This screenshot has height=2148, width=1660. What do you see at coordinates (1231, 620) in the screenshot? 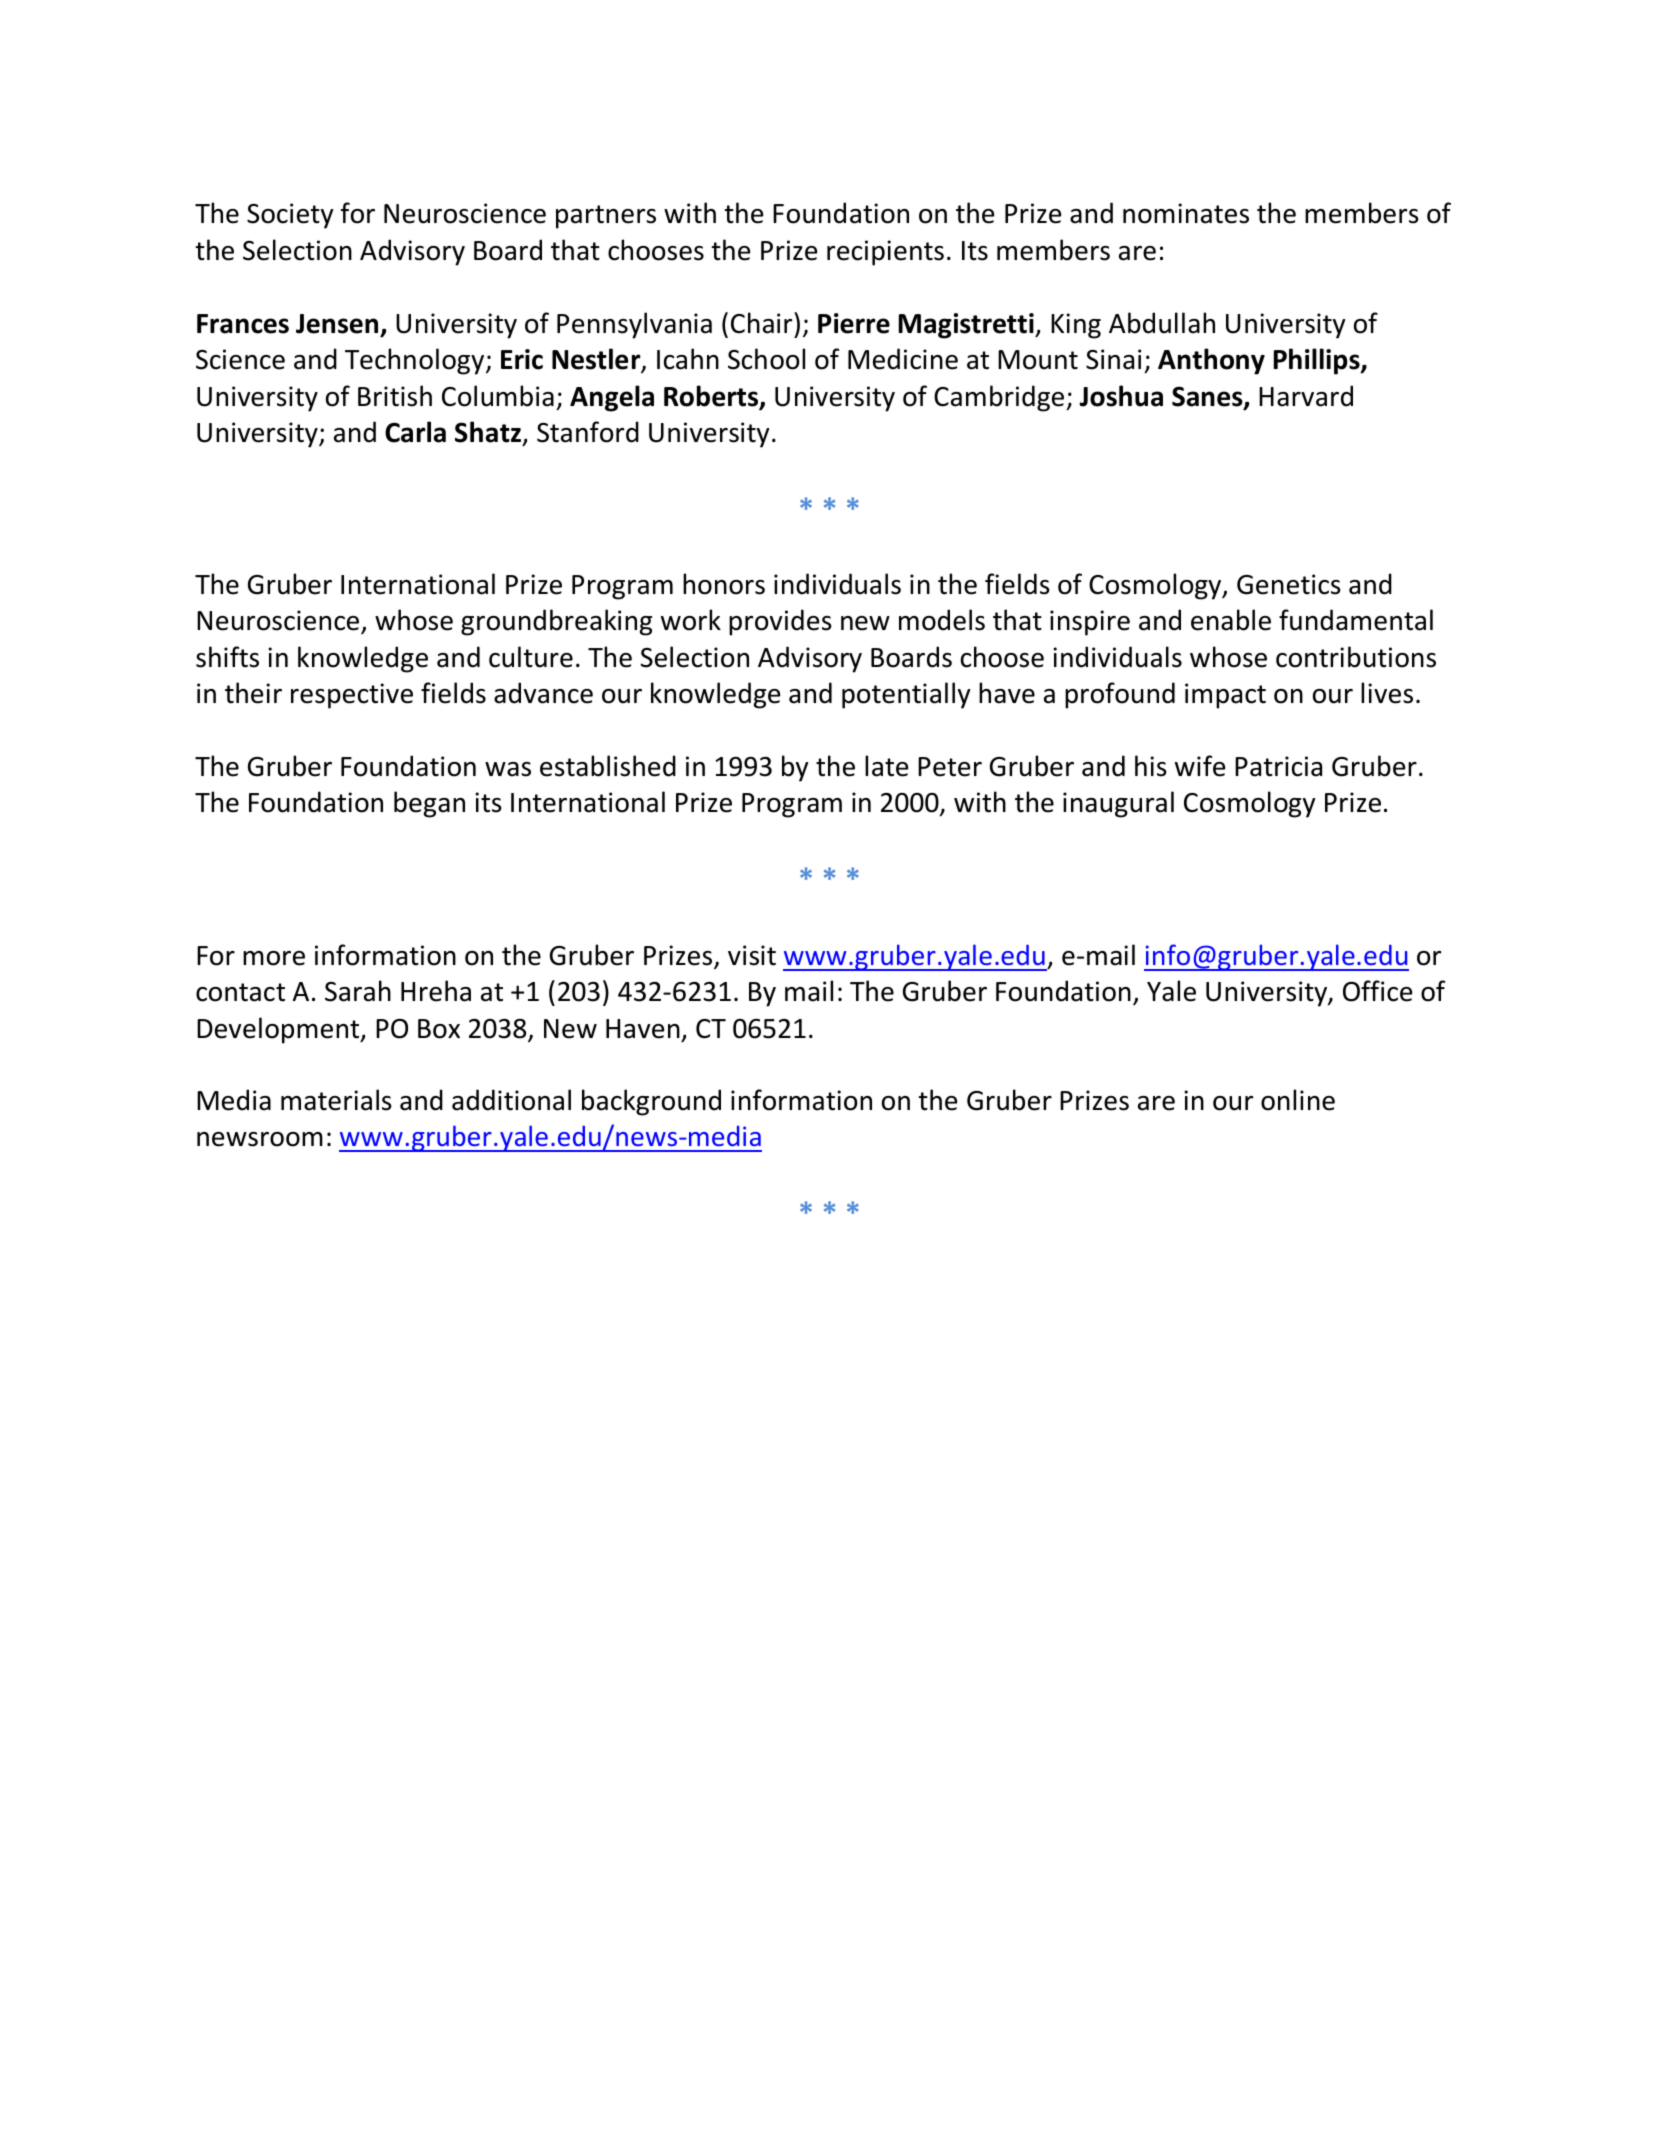
I see `enable` at bounding box center [1231, 620].
